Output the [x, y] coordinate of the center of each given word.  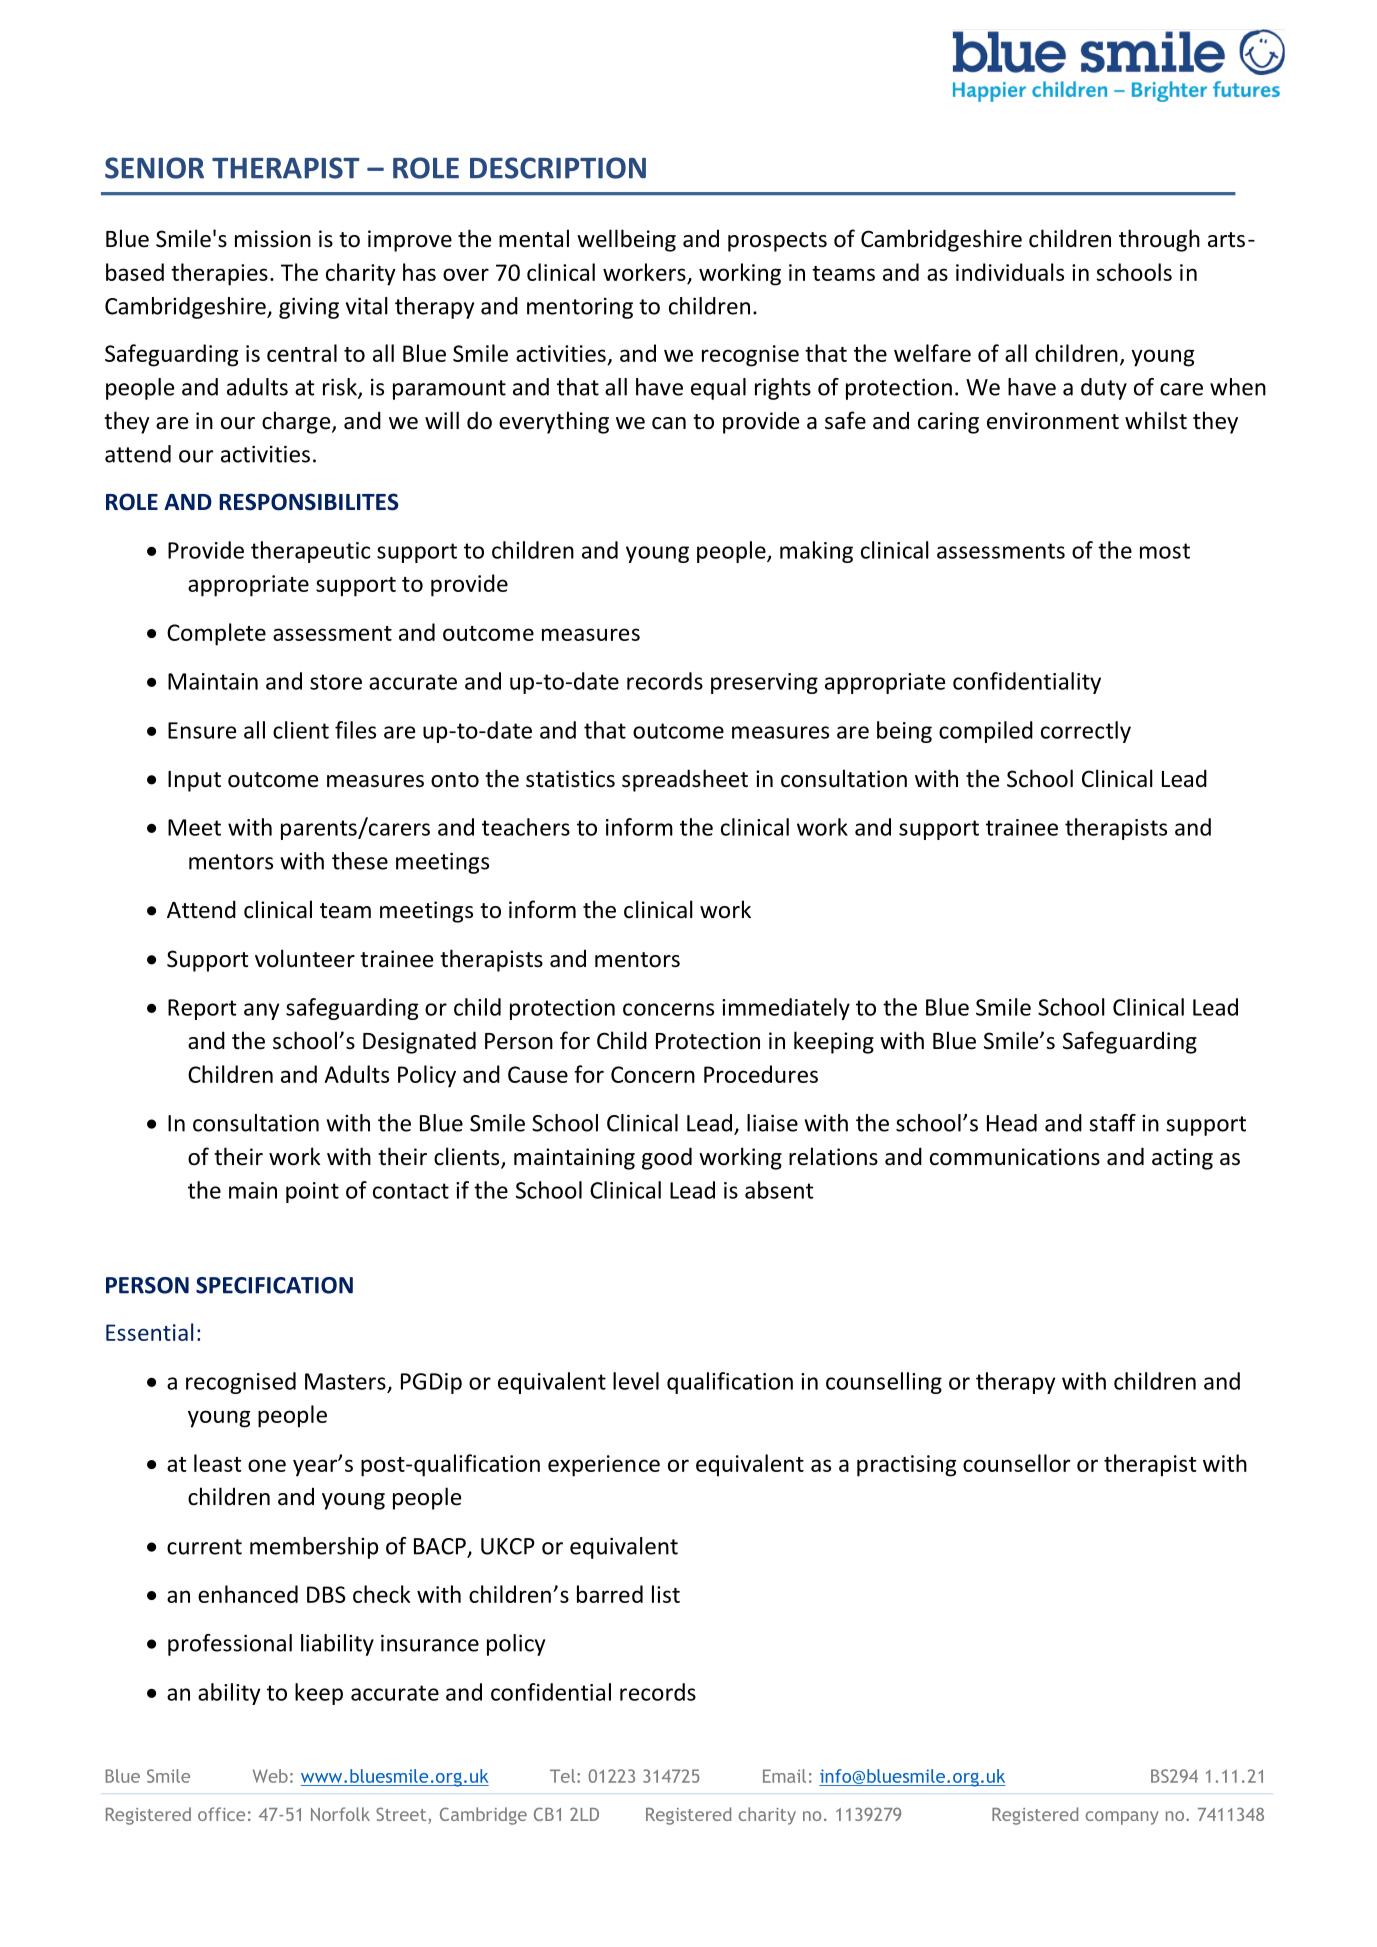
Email [784, 1776]
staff [1112, 1123]
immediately [786, 1009]
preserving [764, 683]
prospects [777, 242]
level [636, 1381]
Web [270, 1776]
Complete [216, 634]
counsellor [1016, 1463]
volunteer [305, 958]
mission [273, 239]
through [1159, 240]
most [1165, 551]
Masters [345, 1381]
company [1122, 1818]
